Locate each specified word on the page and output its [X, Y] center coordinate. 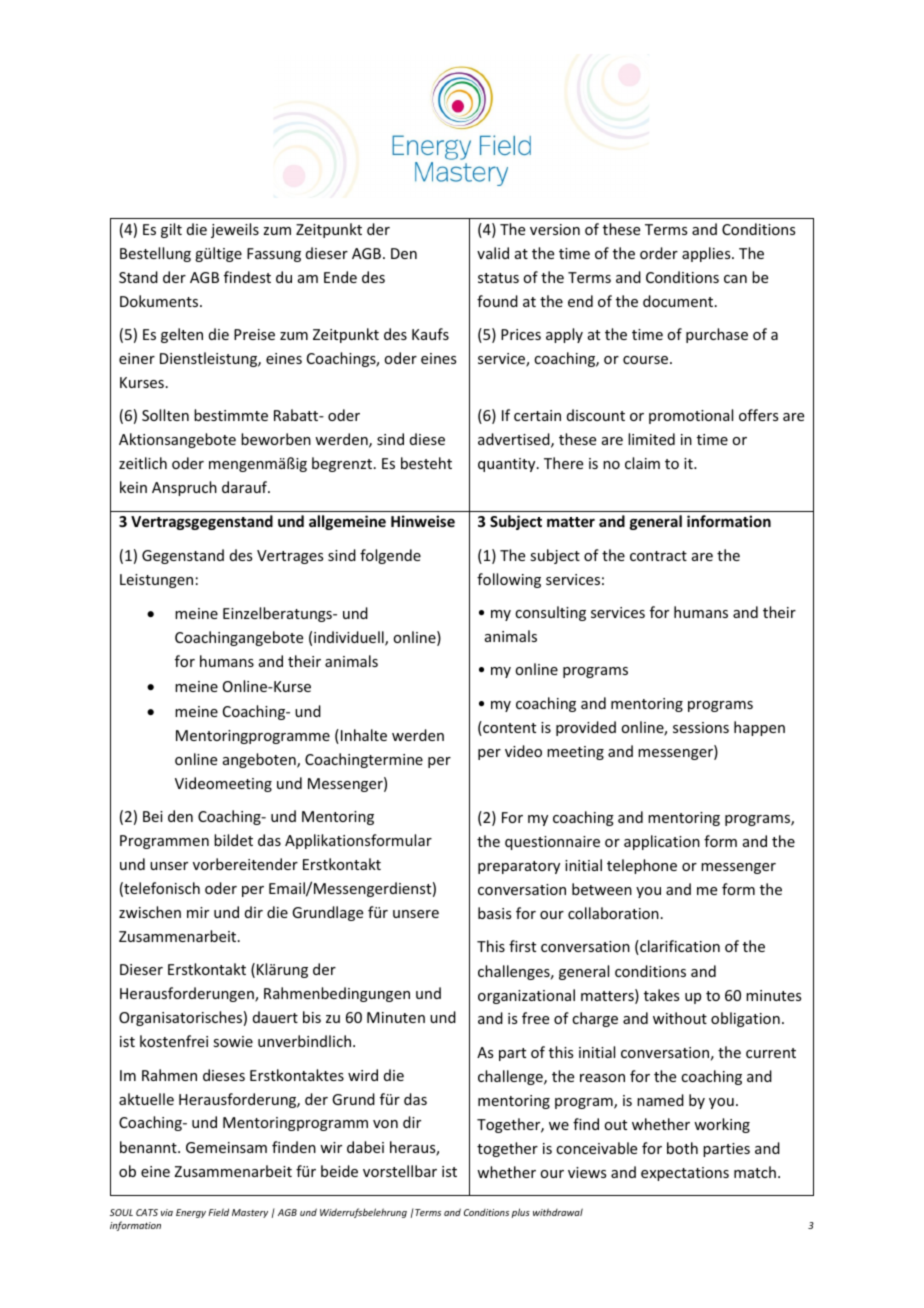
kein [133, 487]
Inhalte [364, 735]
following [509, 580]
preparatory [519, 867]
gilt [171, 230]
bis [312, 1017]
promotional [691, 416]
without [680, 1018]
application [662, 842]
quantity [508, 465]
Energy [191, 1213]
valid [493, 253]
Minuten [396, 1017]
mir [198, 912]
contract [658, 556]
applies [707, 254]
